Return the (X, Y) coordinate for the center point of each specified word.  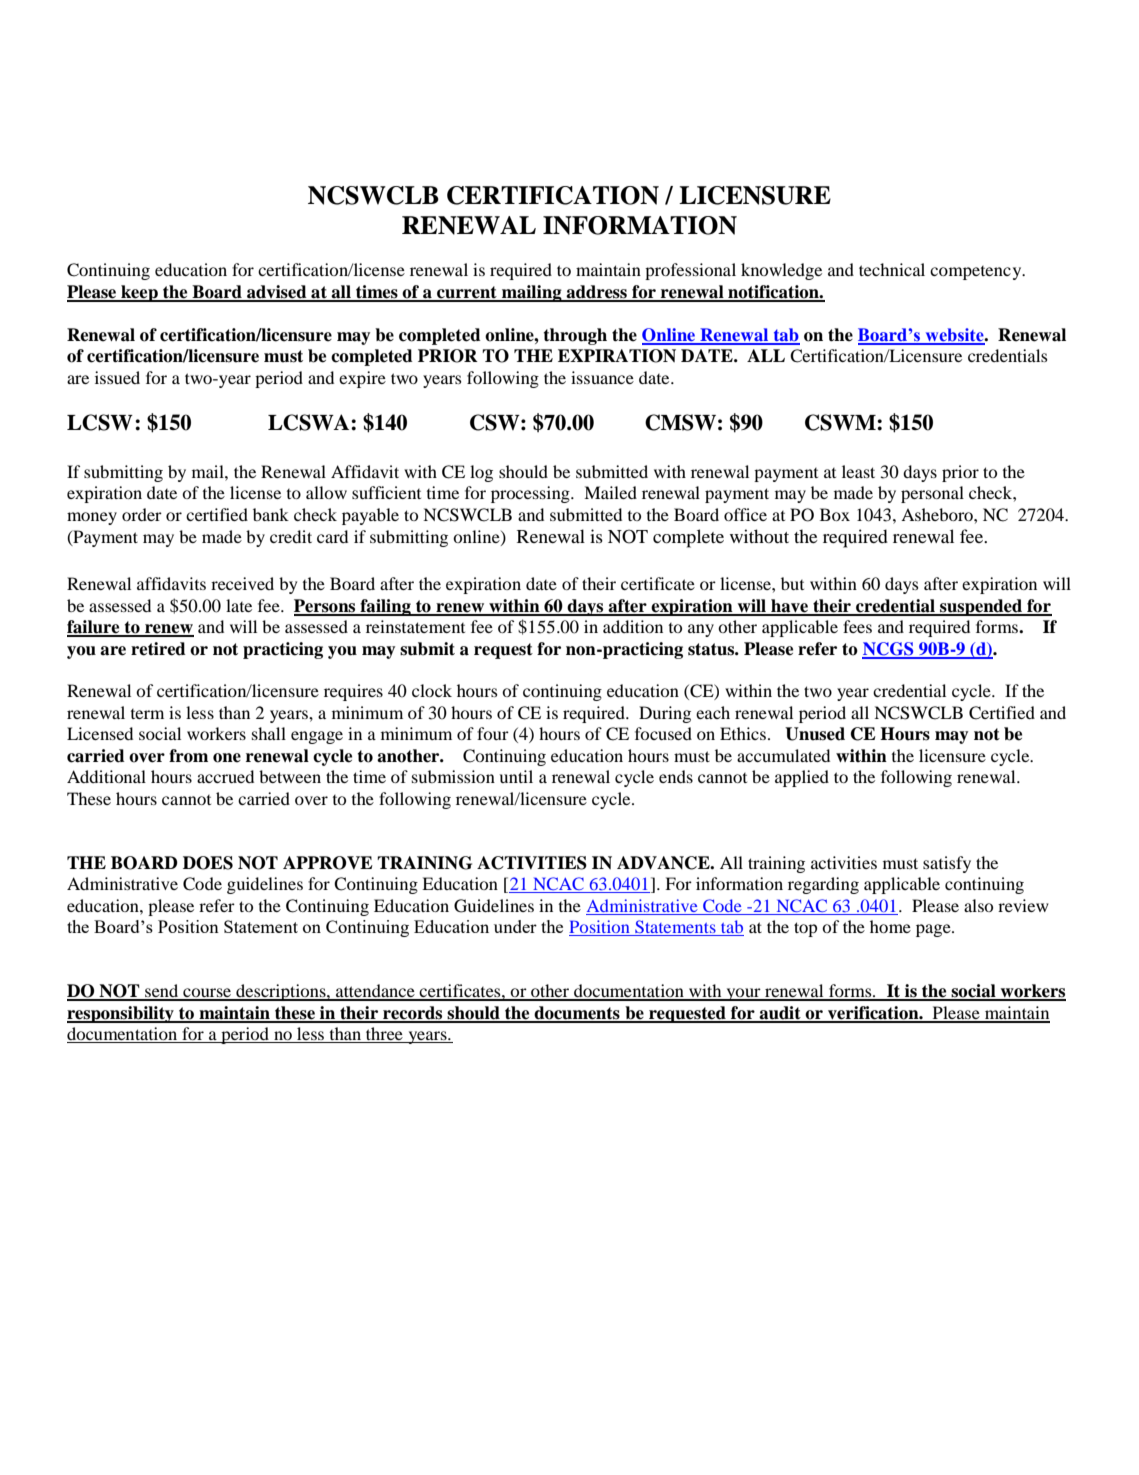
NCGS (889, 650)
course (207, 994)
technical (892, 269)
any (701, 630)
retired (158, 649)
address (596, 293)
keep (139, 293)
